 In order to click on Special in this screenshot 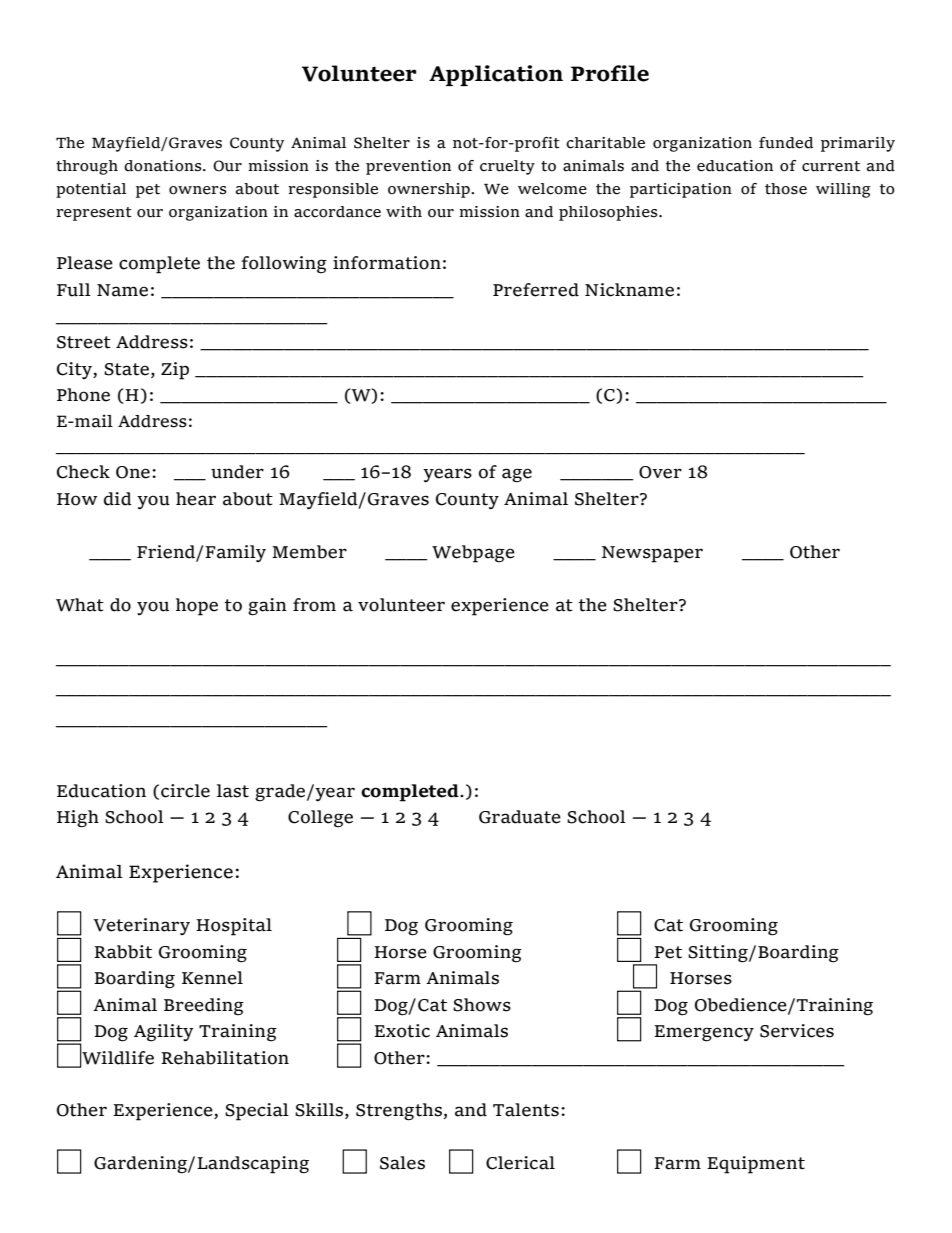, I will do `click(257, 1112)`.
